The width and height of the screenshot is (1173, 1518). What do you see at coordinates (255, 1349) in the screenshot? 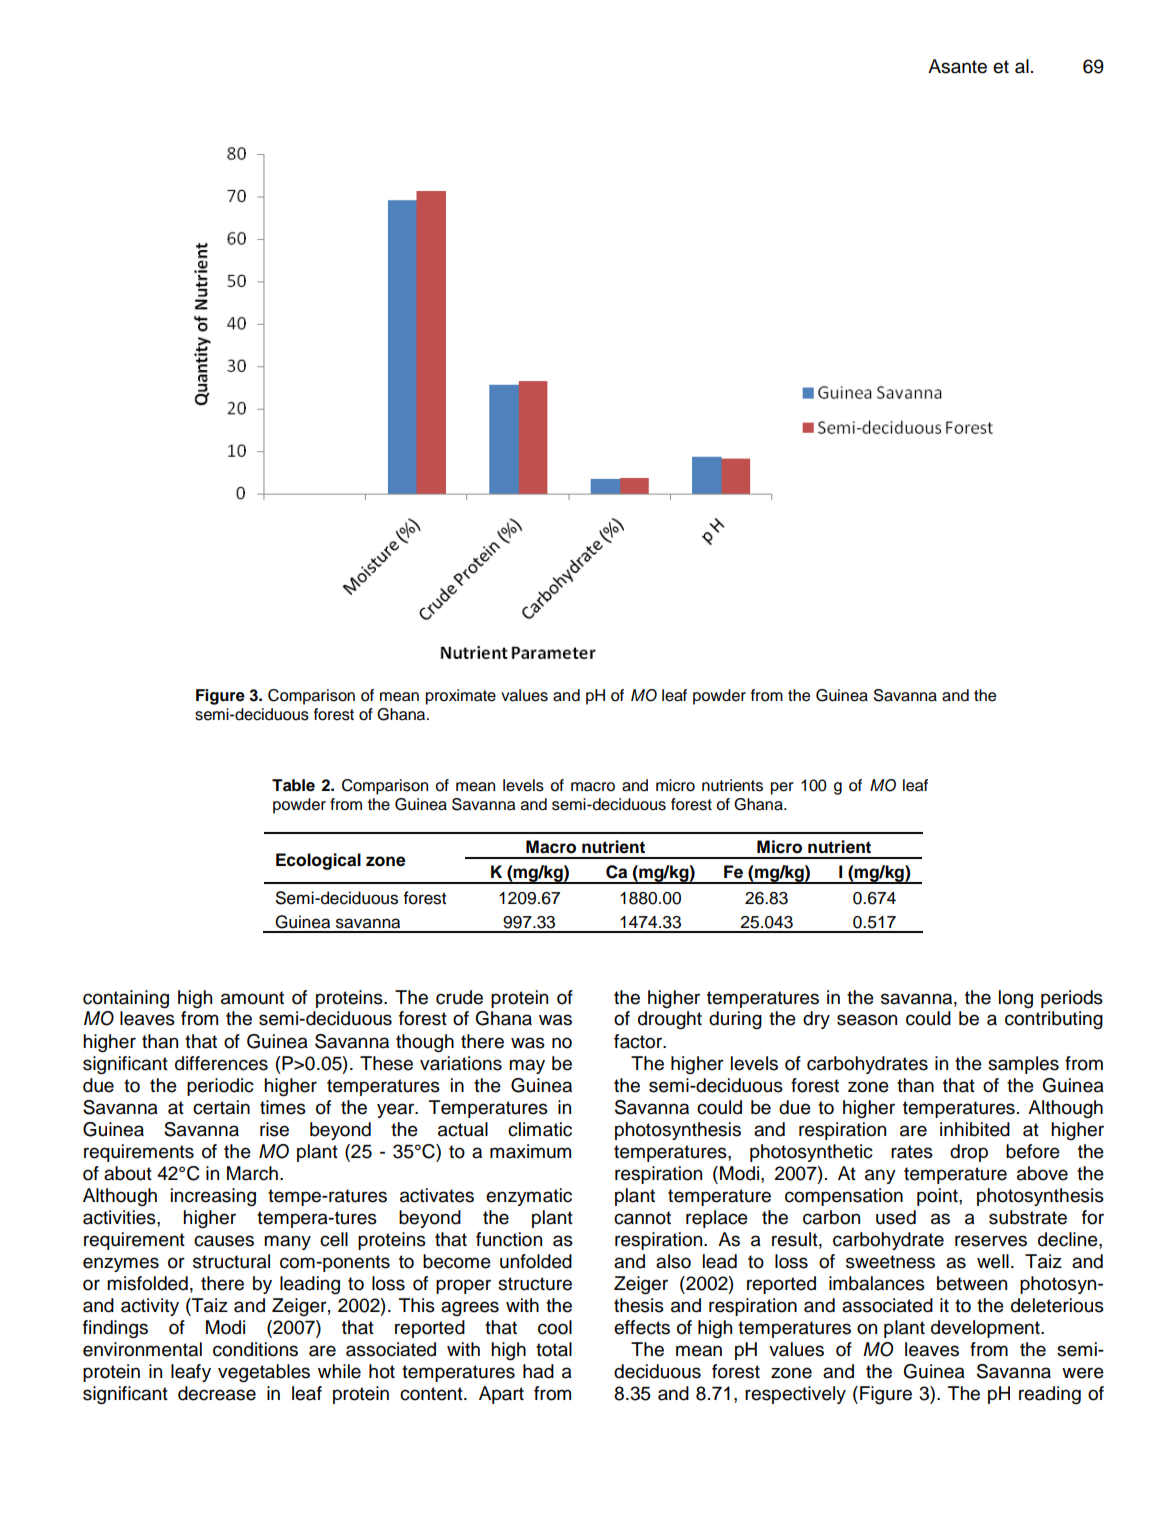
I see `conditions` at bounding box center [255, 1349].
